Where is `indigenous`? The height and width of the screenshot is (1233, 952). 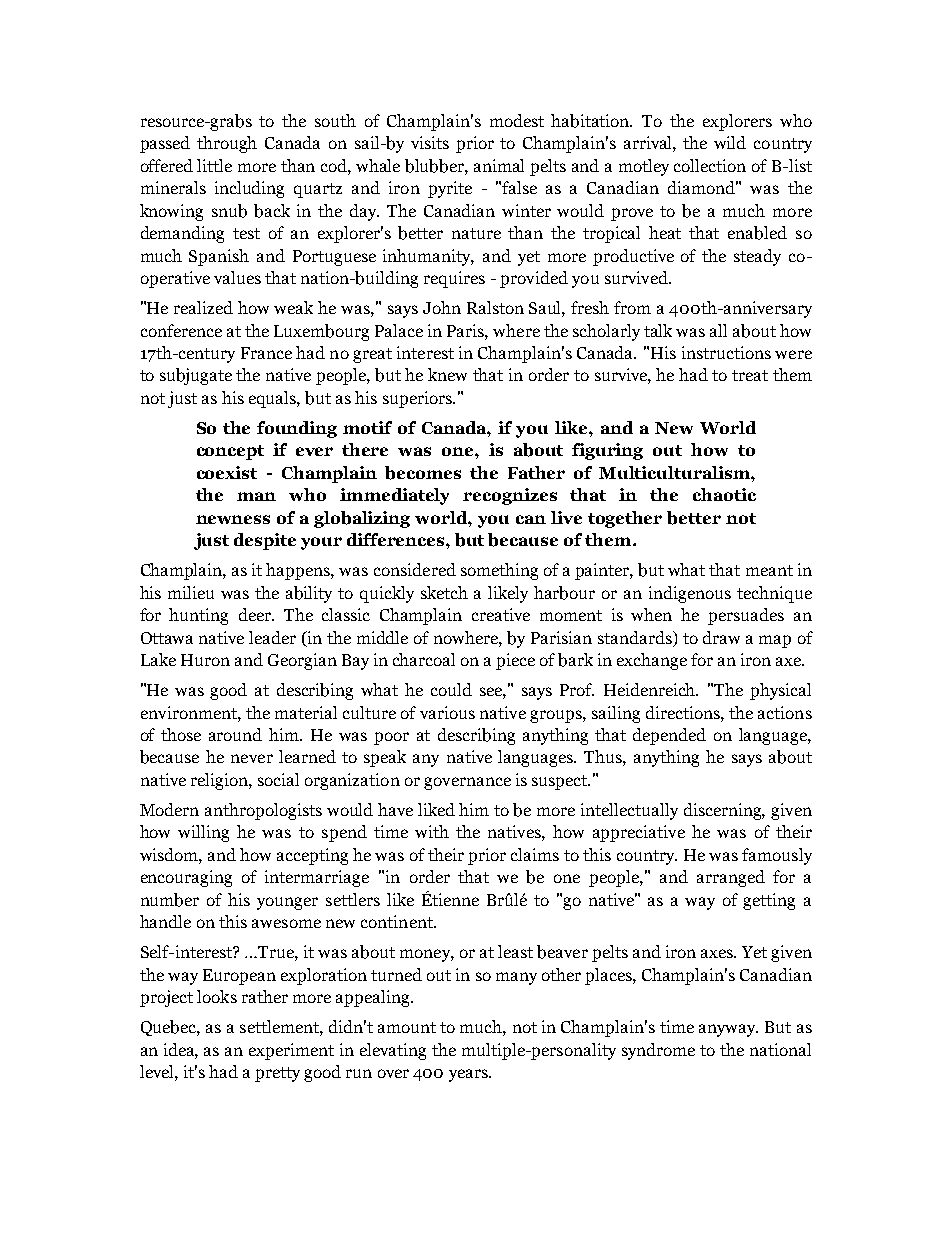 indigenous is located at coordinates (690, 594).
